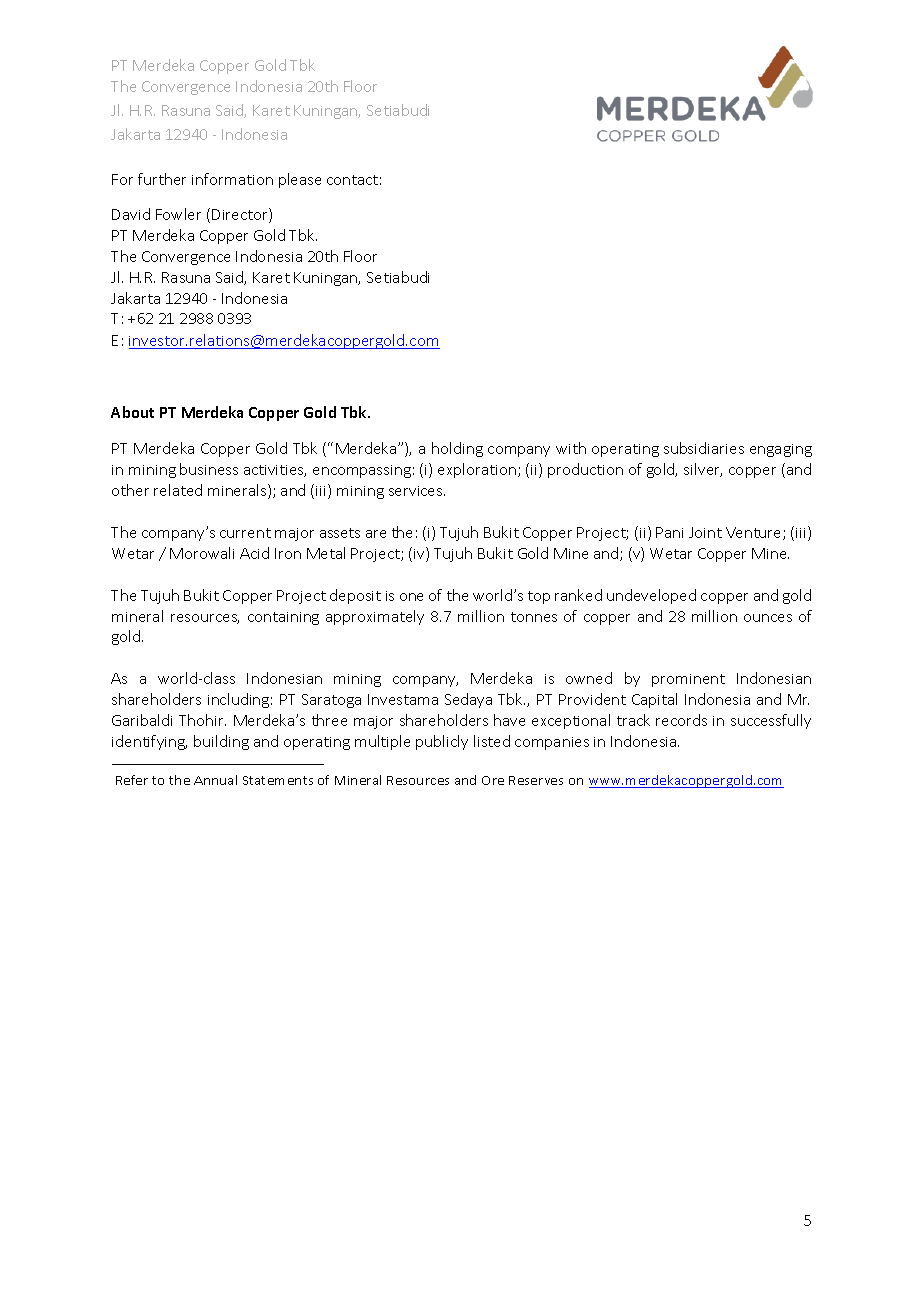  What do you see at coordinates (232, 179) in the image?
I see `information` at bounding box center [232, 179].
